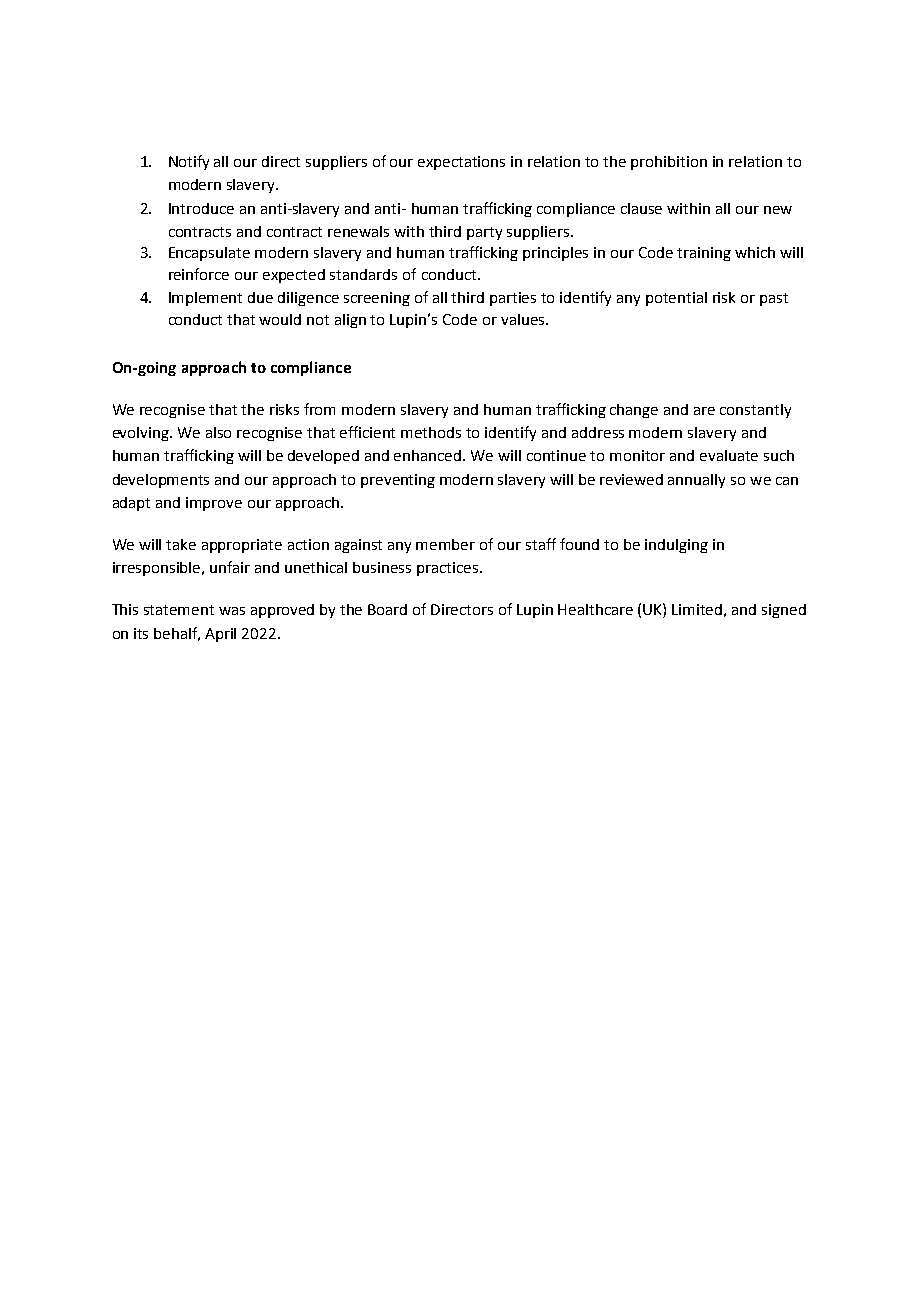 The width and height of the screenshot is (924, 1308). What do you see at coordinates (232, 611) in the screenshot?
I see `was` at bounding box center [232, 611].
